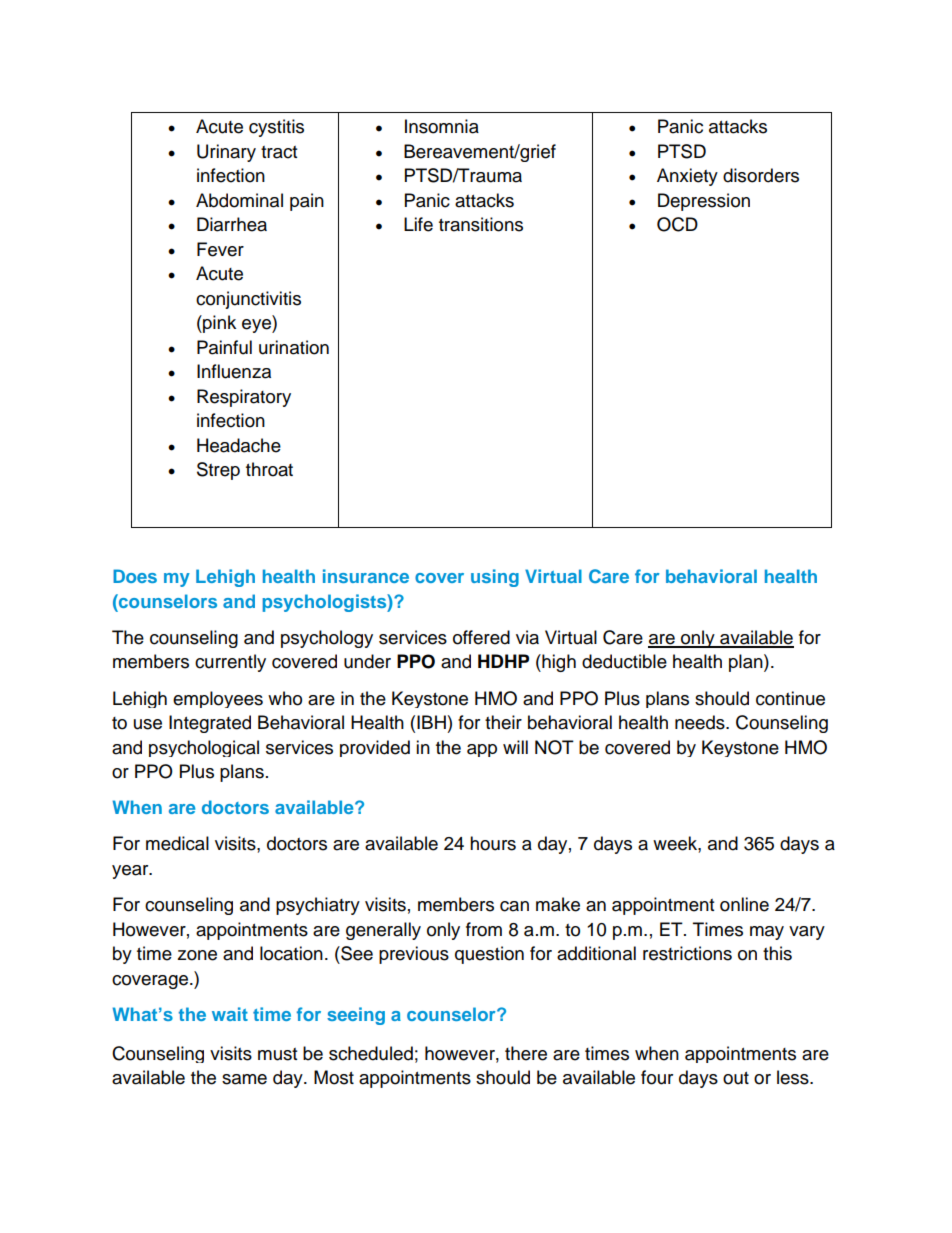  I want to click on hours, so click(493, 843).
